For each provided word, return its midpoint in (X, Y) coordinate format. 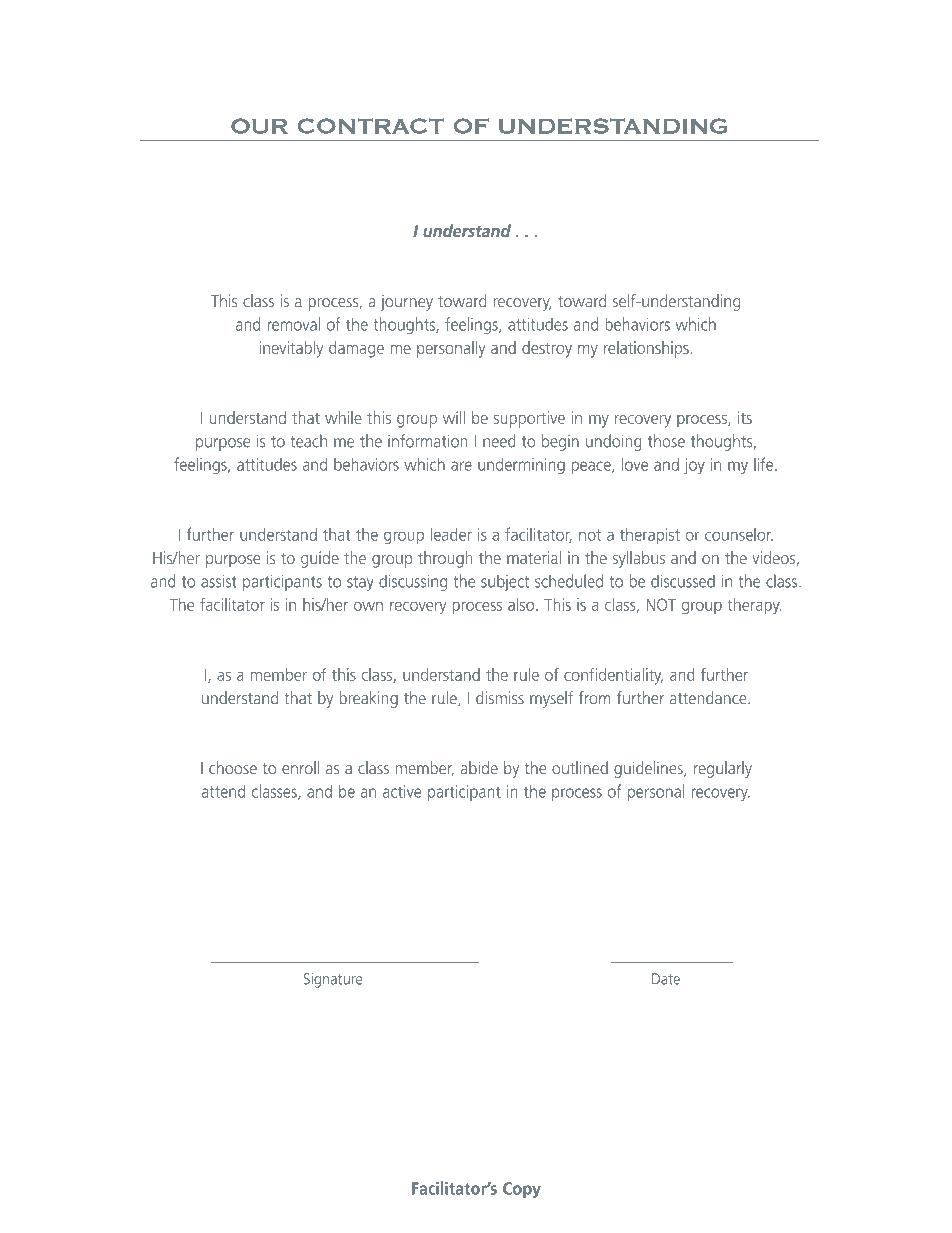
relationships (646, 349)
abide (479, 767)
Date (666, 979)
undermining (521, 466)
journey (407, 303)
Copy (522, 1190)
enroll (300, 767)
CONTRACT (371, 126)
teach (309, 441)
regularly (723, 769)
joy (694, 466)
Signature (333, 980)
